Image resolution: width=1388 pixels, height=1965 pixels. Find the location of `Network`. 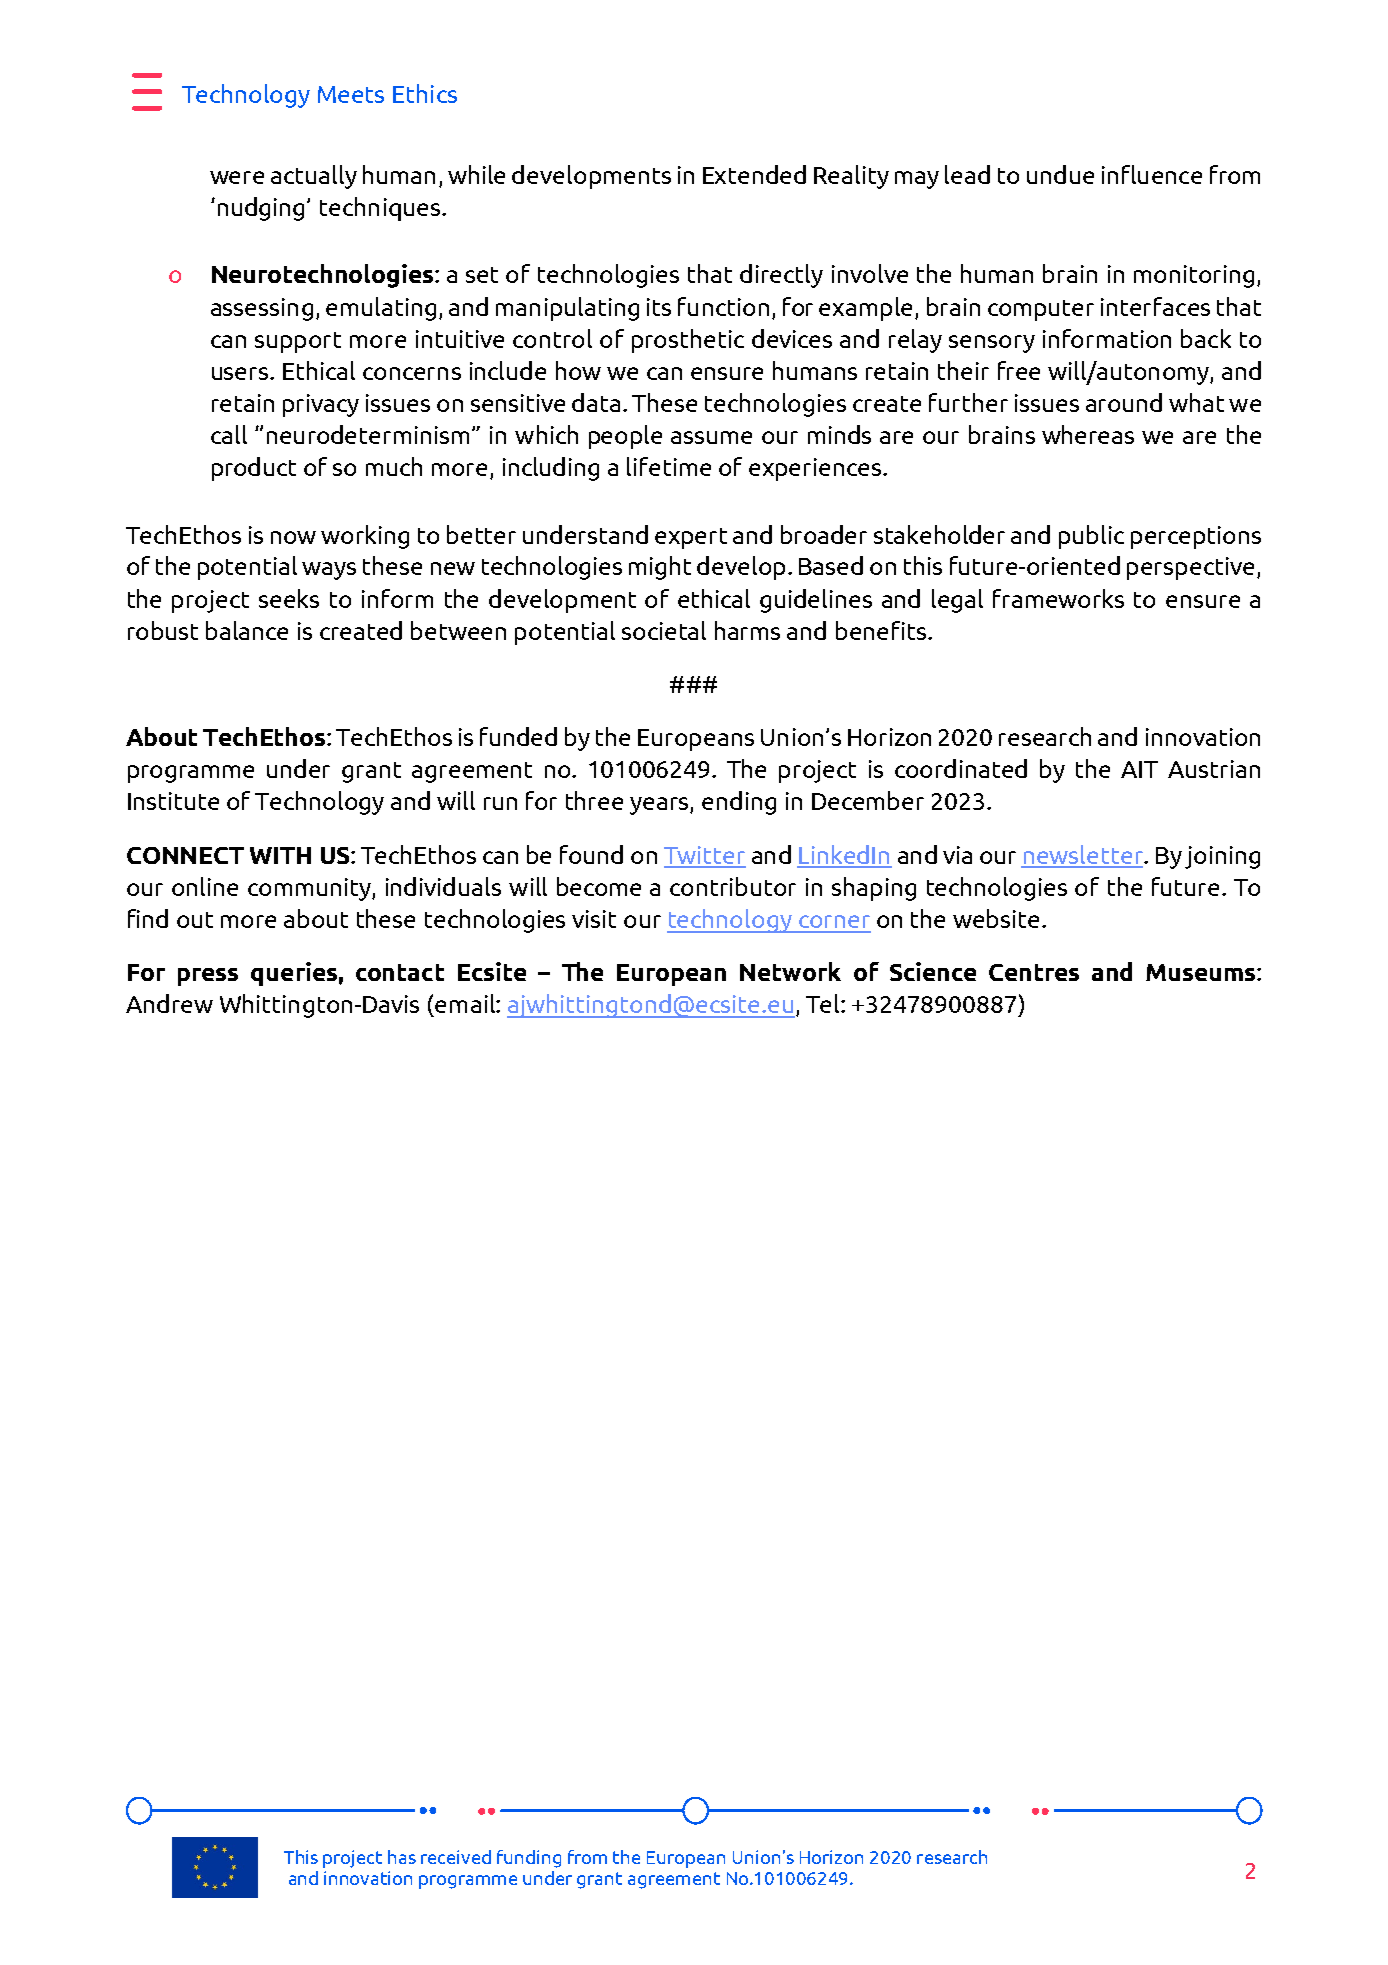

Network is located at coordinates (790, 971).
